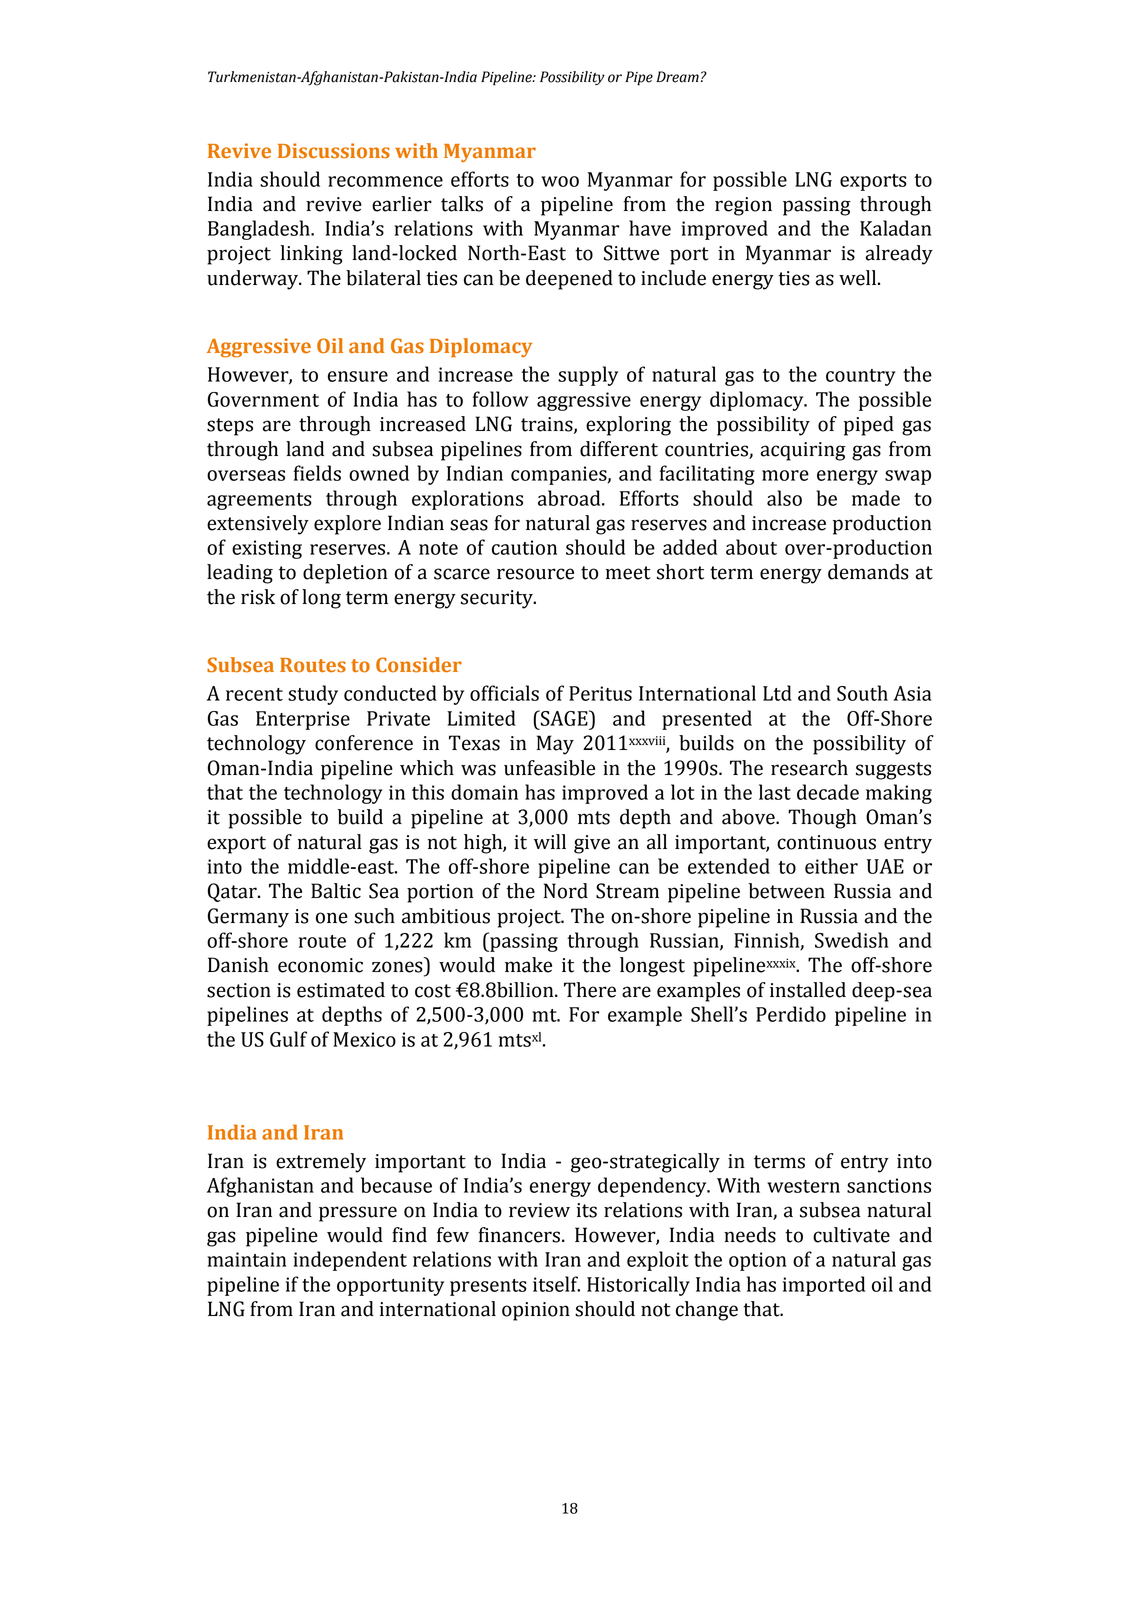 Image resolution: width=1139 pixels, height=1611 pixels. Describe the element at coordinates (560, 181) in the screenshot. I see `woo` at that location.
